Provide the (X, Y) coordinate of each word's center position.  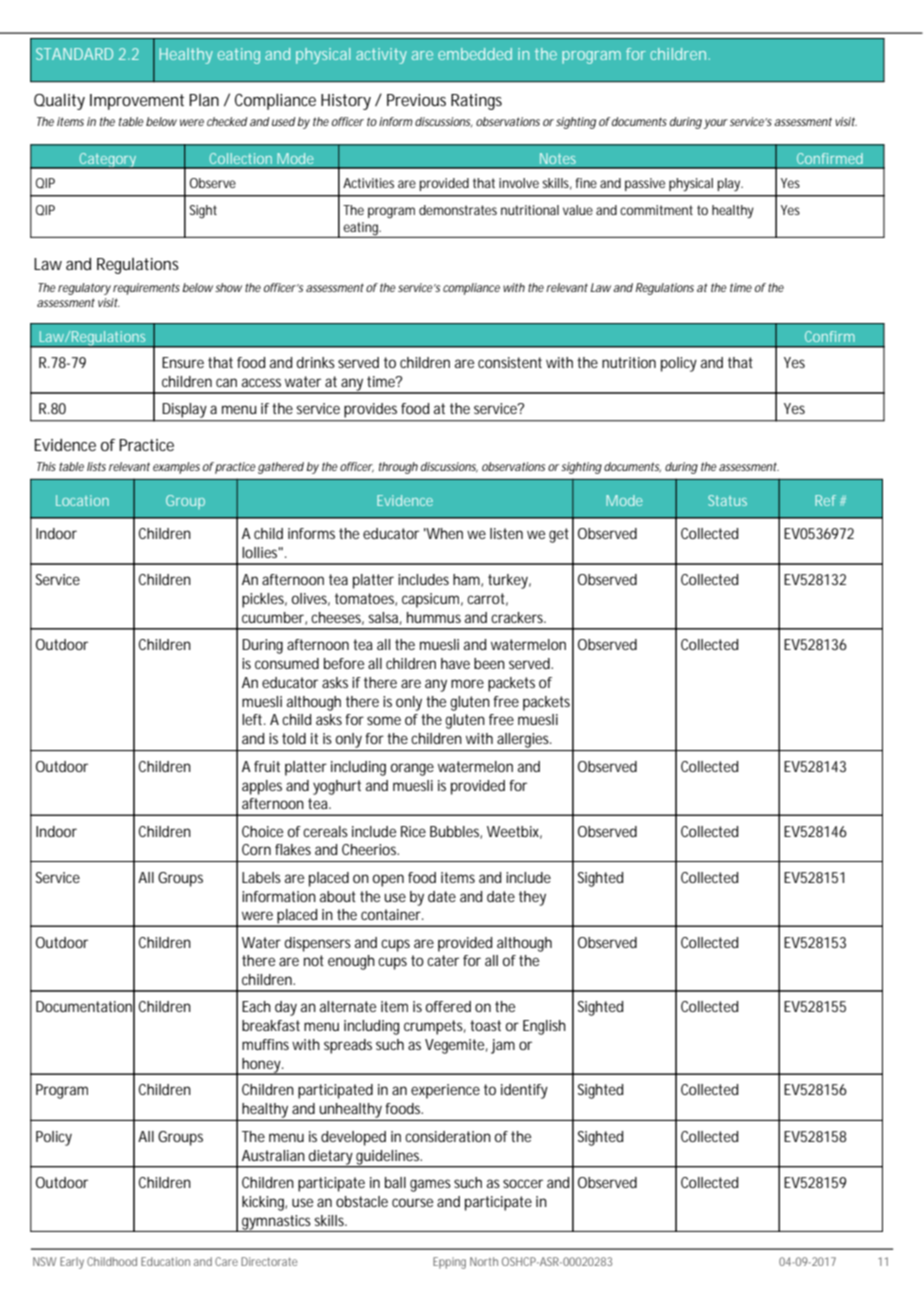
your (715, 124)
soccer (523, 1183)
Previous (416, 100)
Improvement (137, 102)
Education (165, 1261)
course (412, 1202)
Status (727, 500)
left (253, 719)
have (455, 663)
